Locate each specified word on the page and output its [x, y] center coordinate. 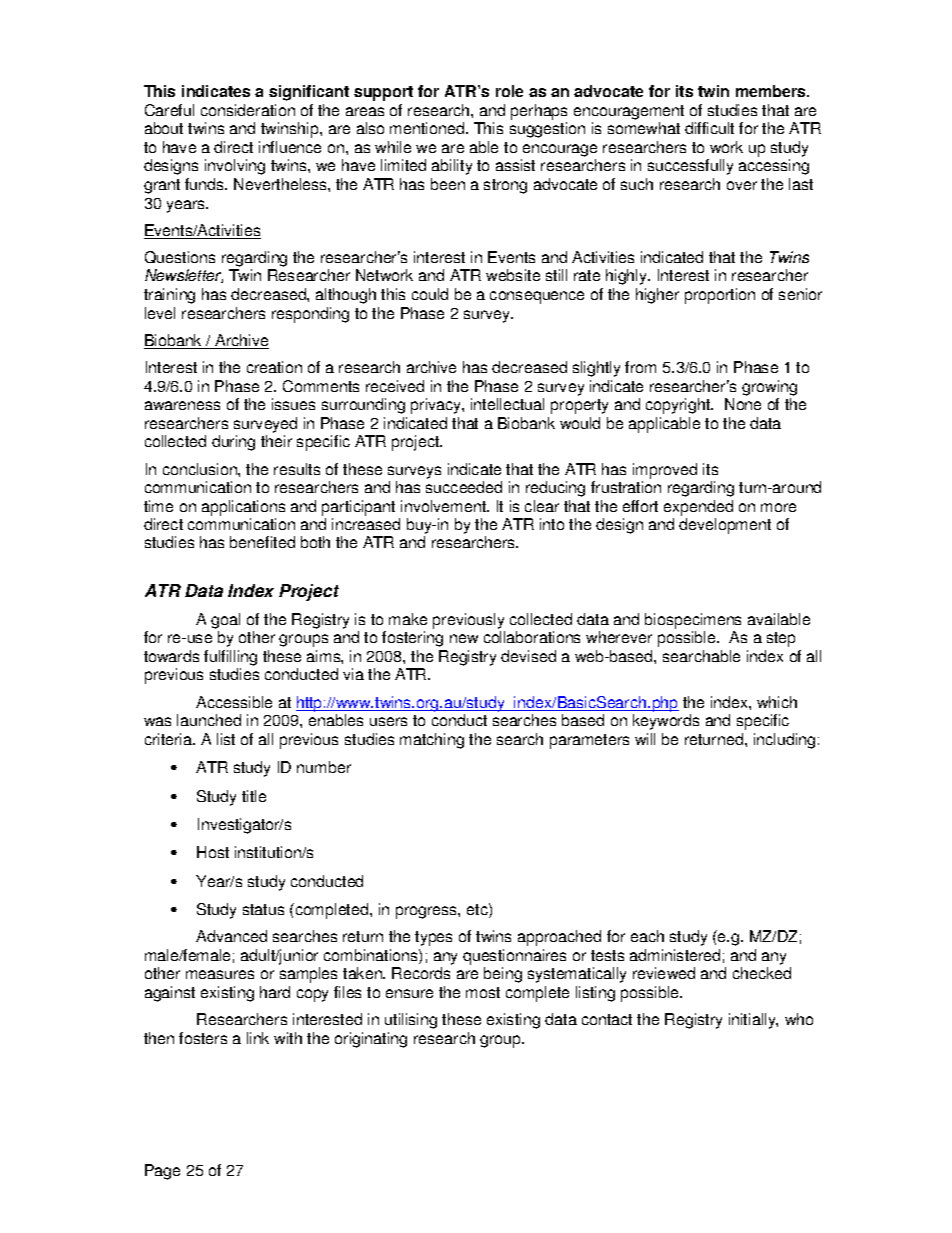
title [254, 796]
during [233, 443]
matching [432, 741]
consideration [248, 110]
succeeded [464, 487]
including [784, 741]
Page [162, 1172]
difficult [709, 128]
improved [665, 471]
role [509, 91]
